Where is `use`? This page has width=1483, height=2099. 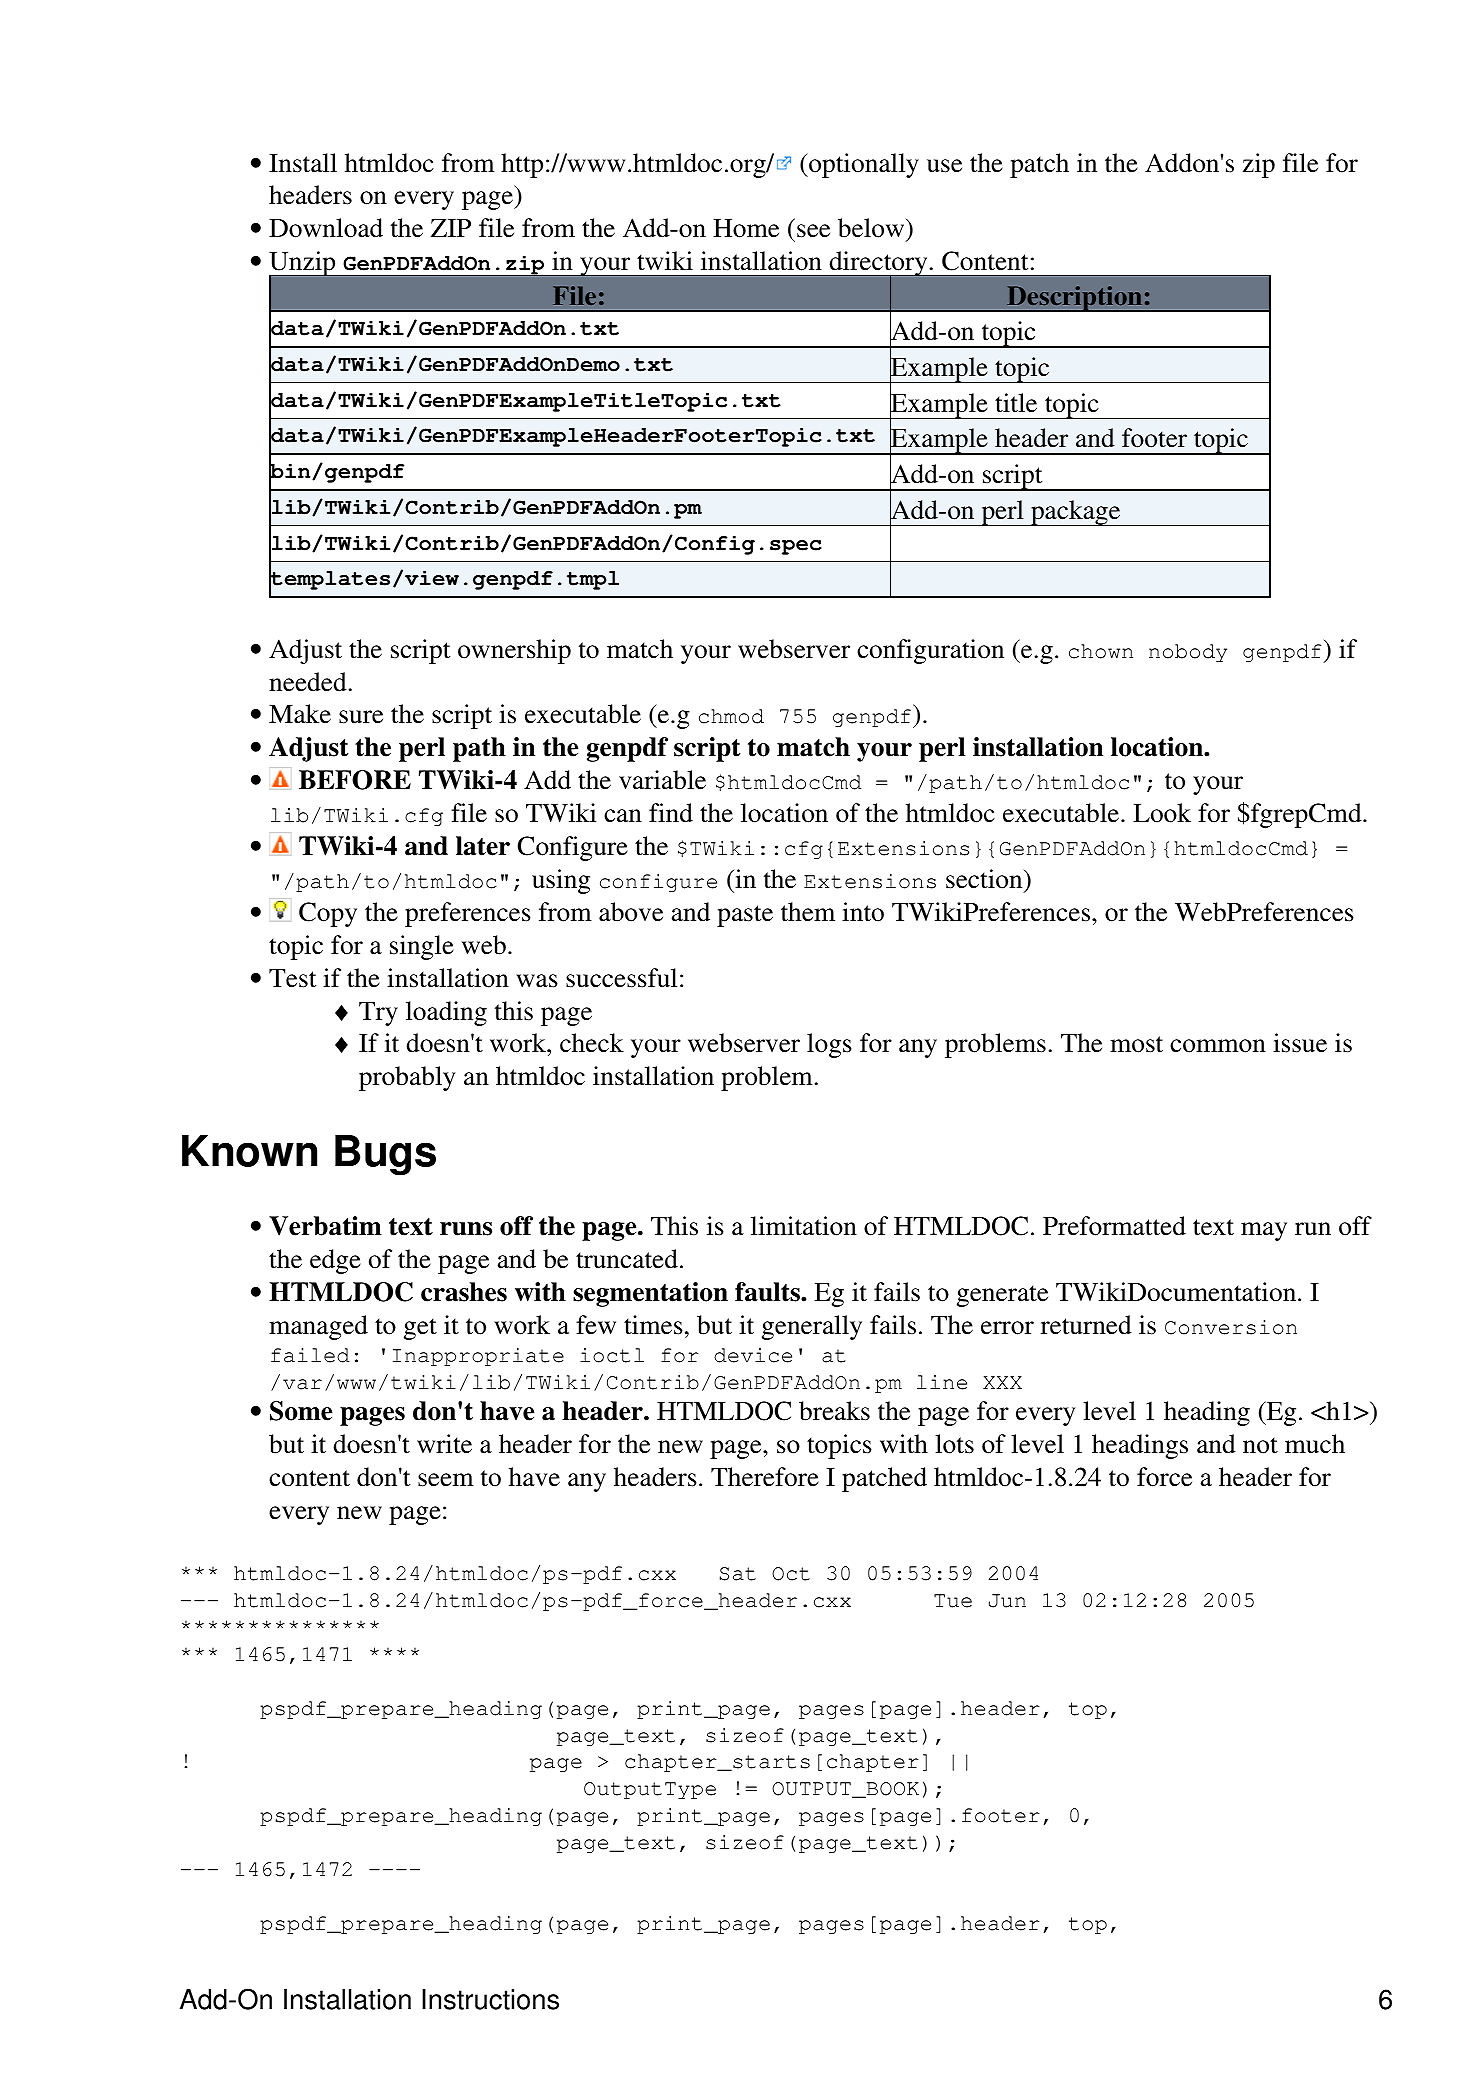
use is located at coordinates (944, 166).
